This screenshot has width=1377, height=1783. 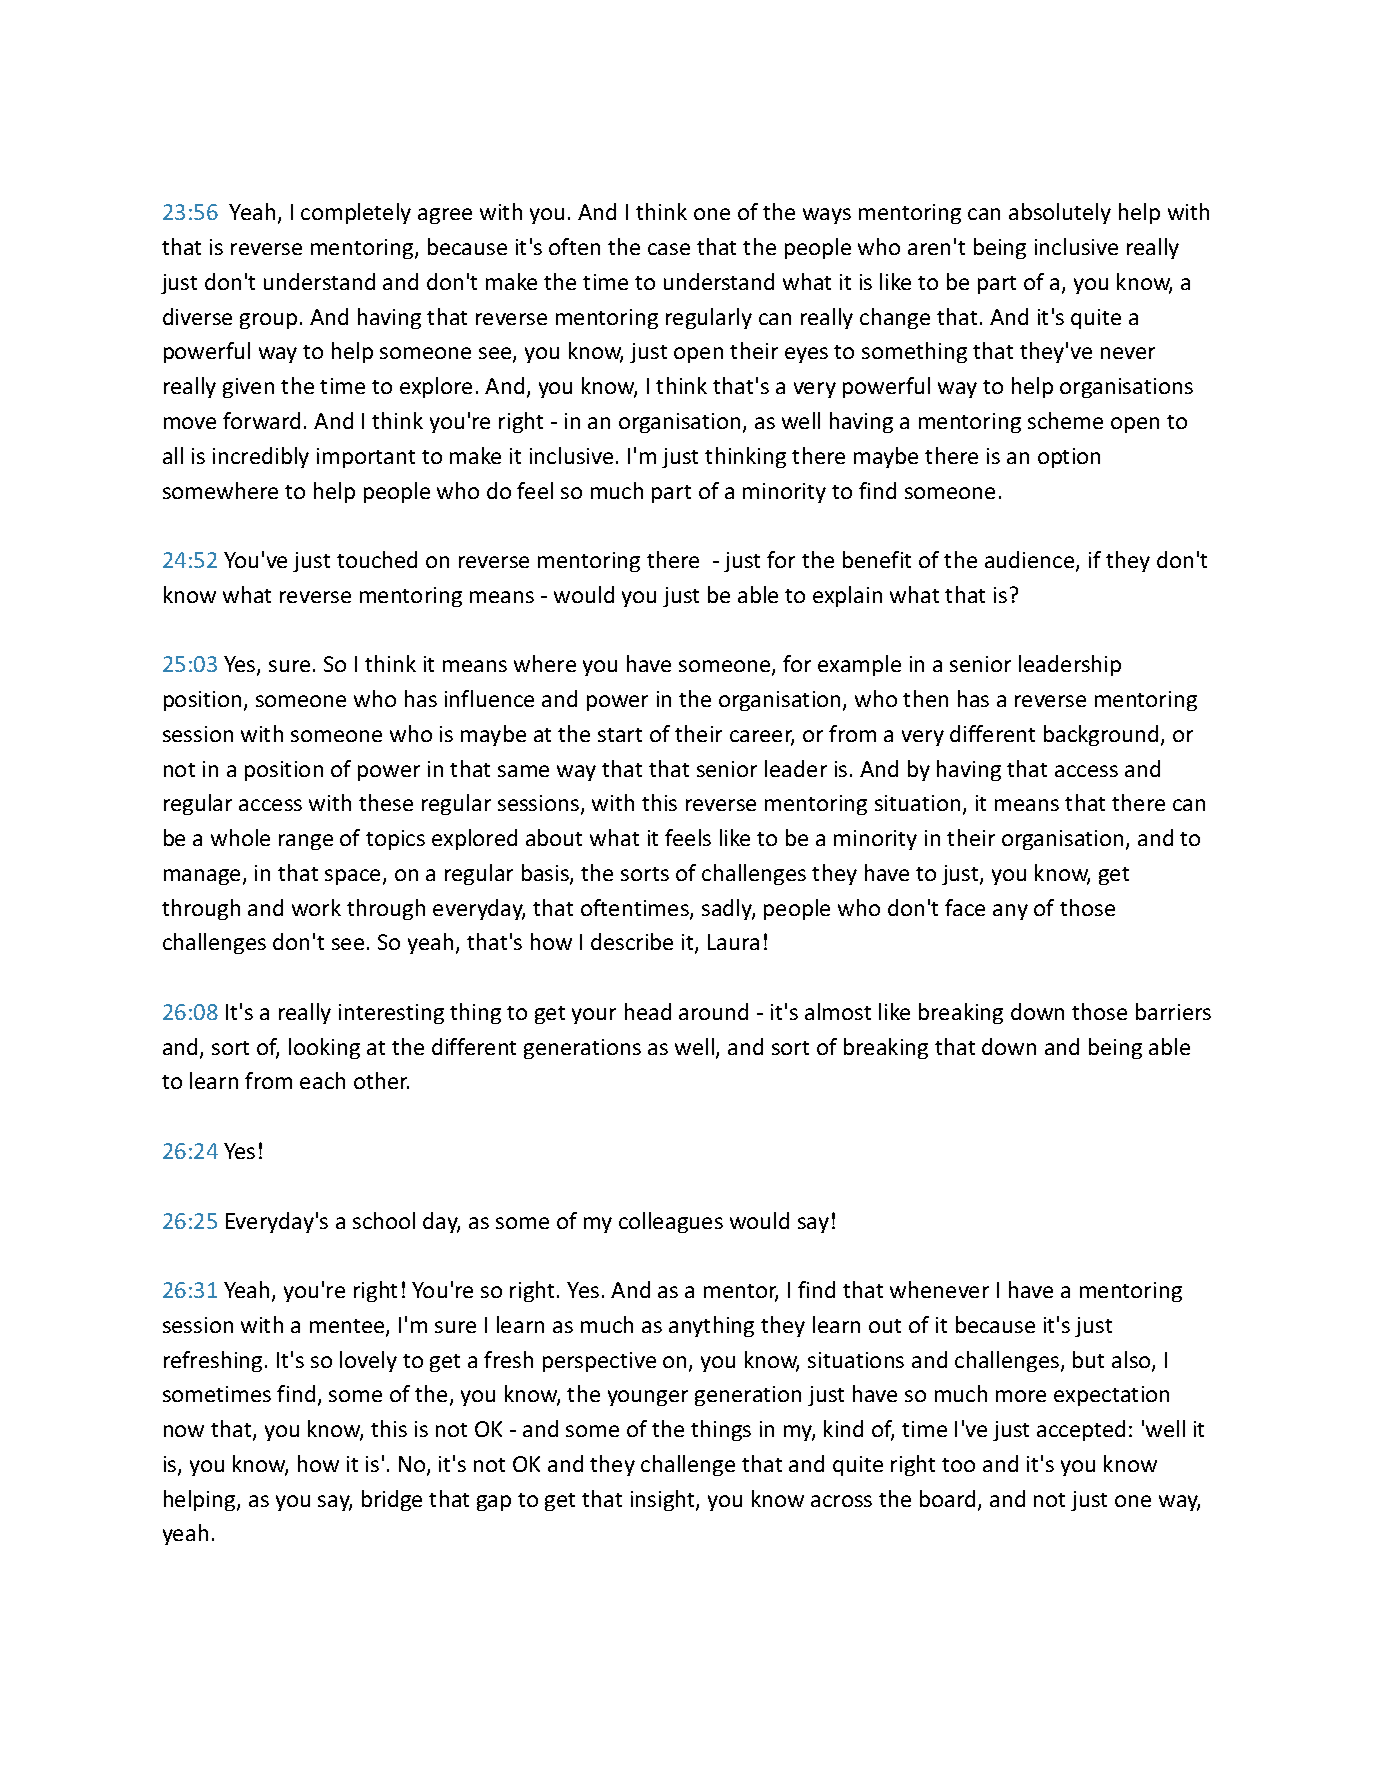 I want to click on bridge, so click(x=392, y=1500).
